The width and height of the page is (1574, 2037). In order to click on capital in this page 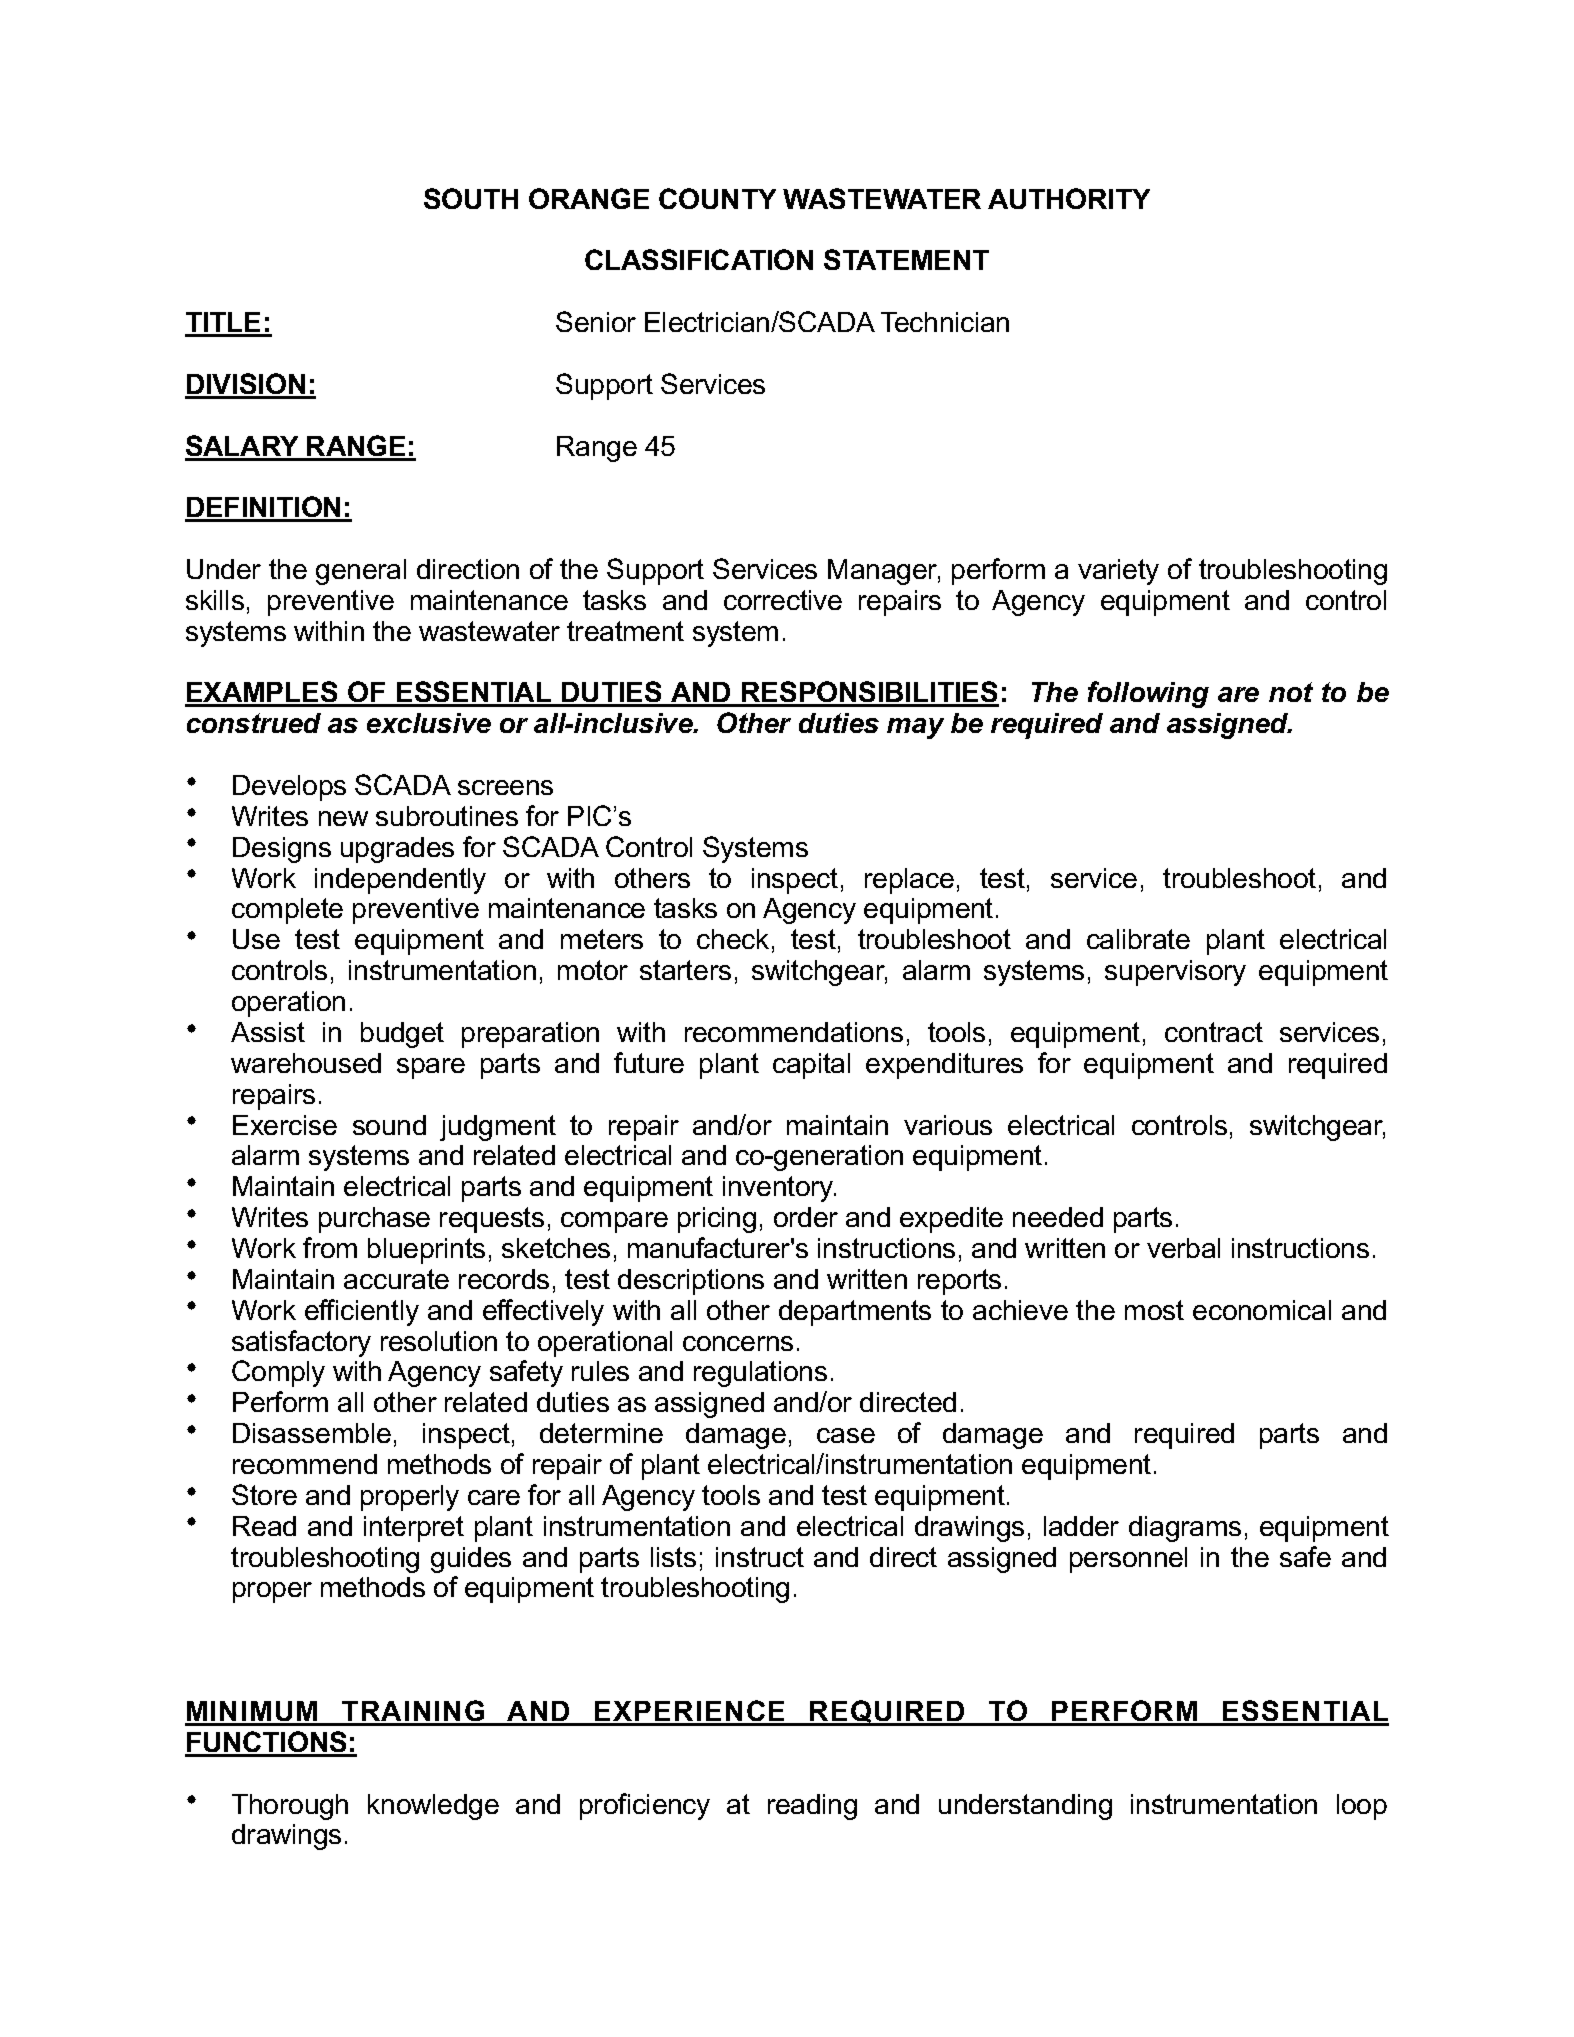, I will do `click(811, 1066)`.
